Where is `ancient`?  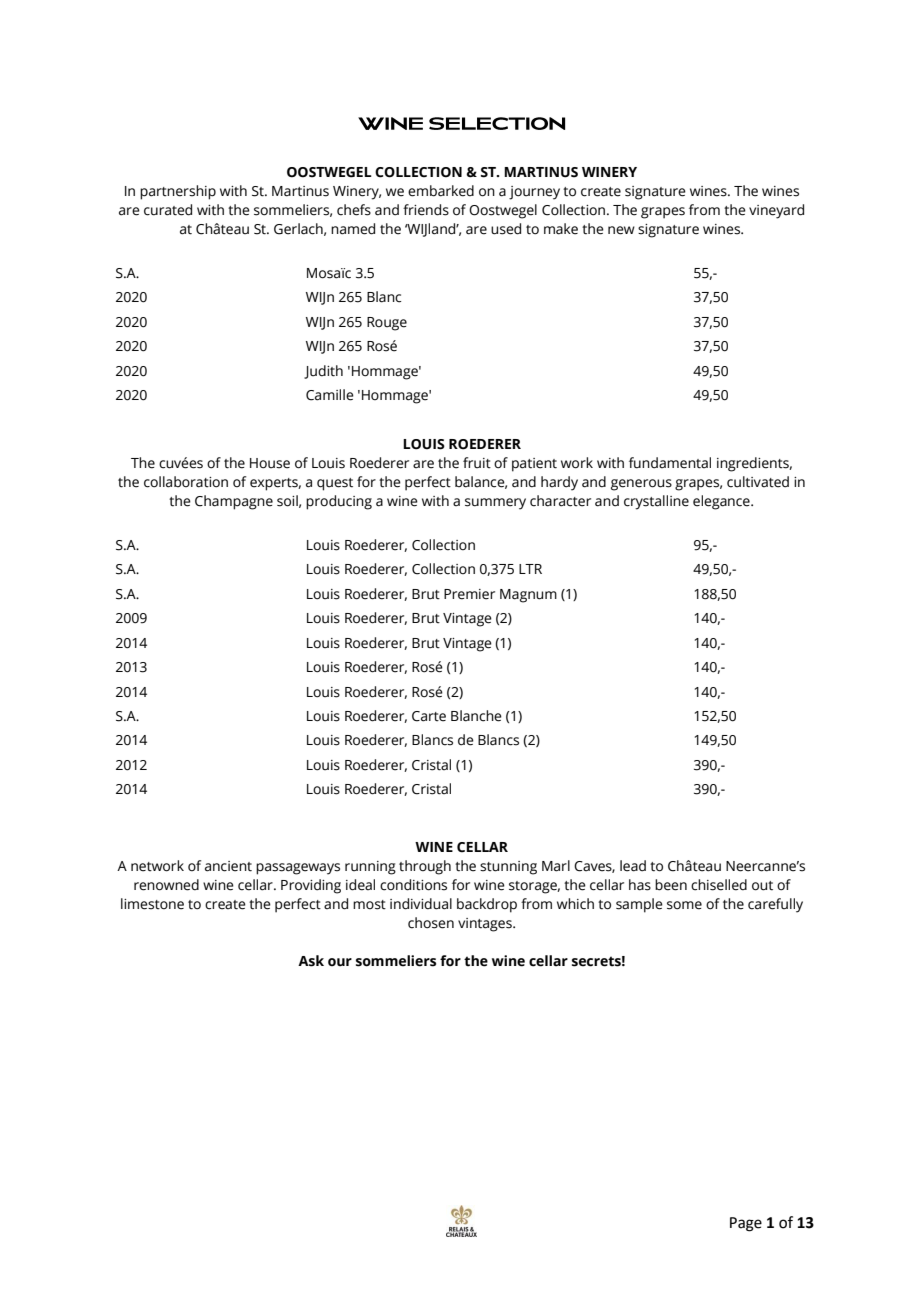
ancient is located at coordinates (228, 866).
